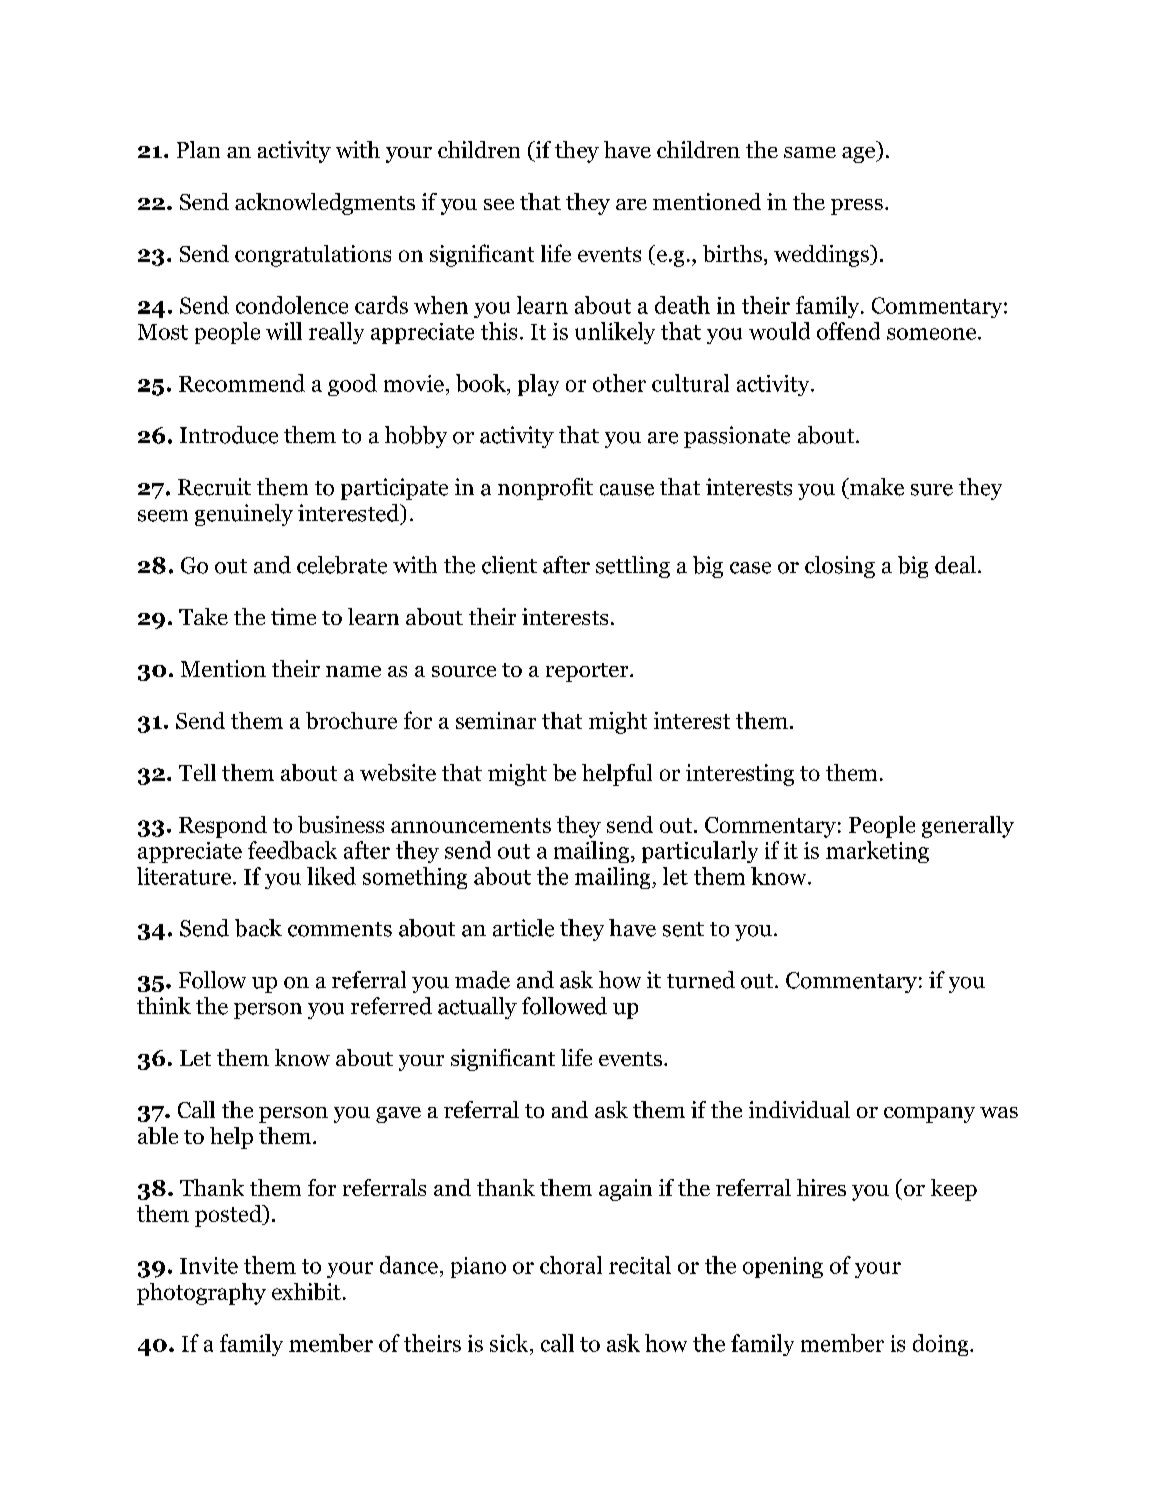 Image resolution: width=1164 pixels, height=1507 pixels. Describe the element at coordinates (942, 1345) in the screenshot. I see `doing` at that location.
